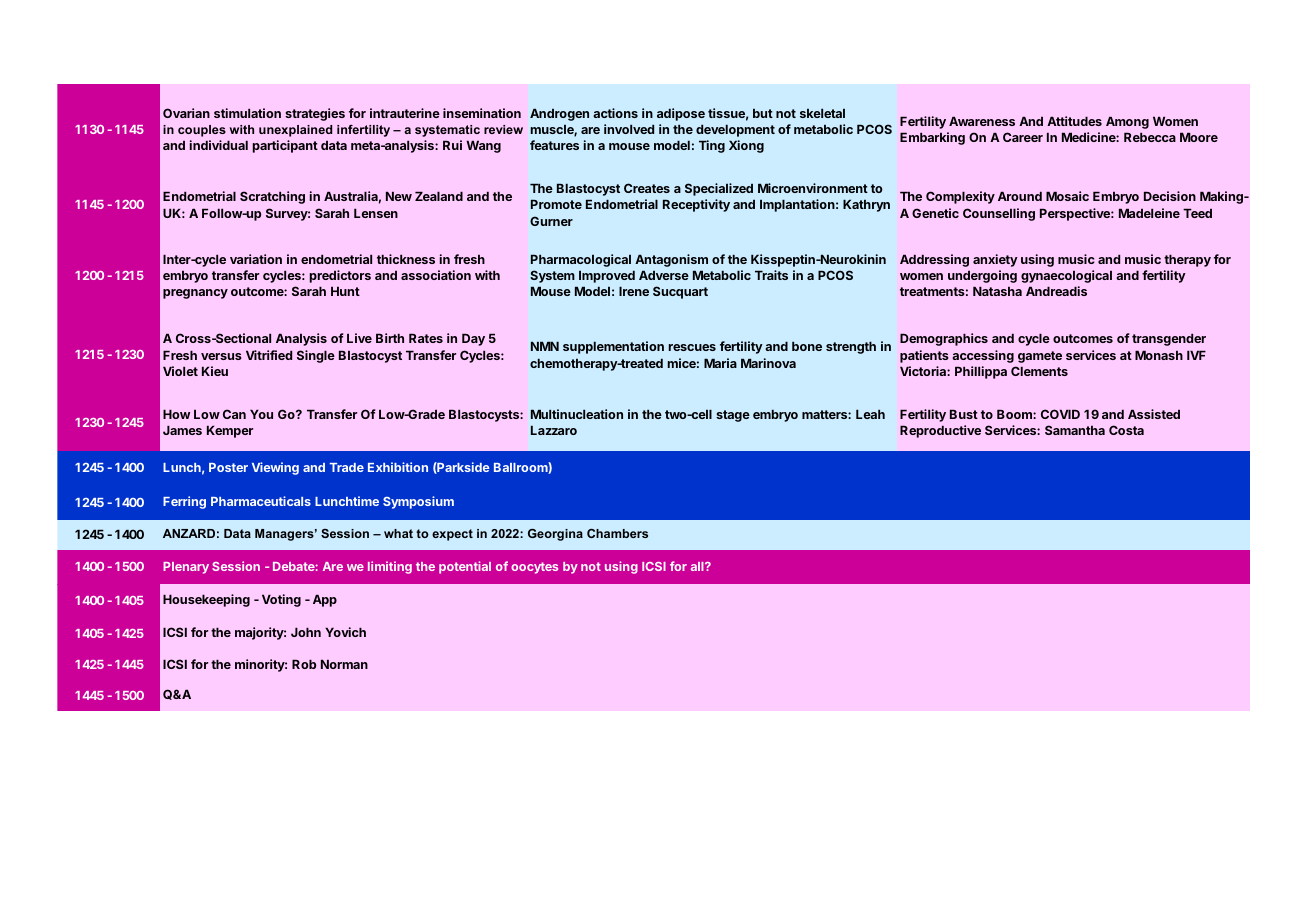 The height and width of the document is (924, 1308). What do you see at coordinates (1039, 371) in the document?
I see `Clements` at bounding box center [1039, 371].
